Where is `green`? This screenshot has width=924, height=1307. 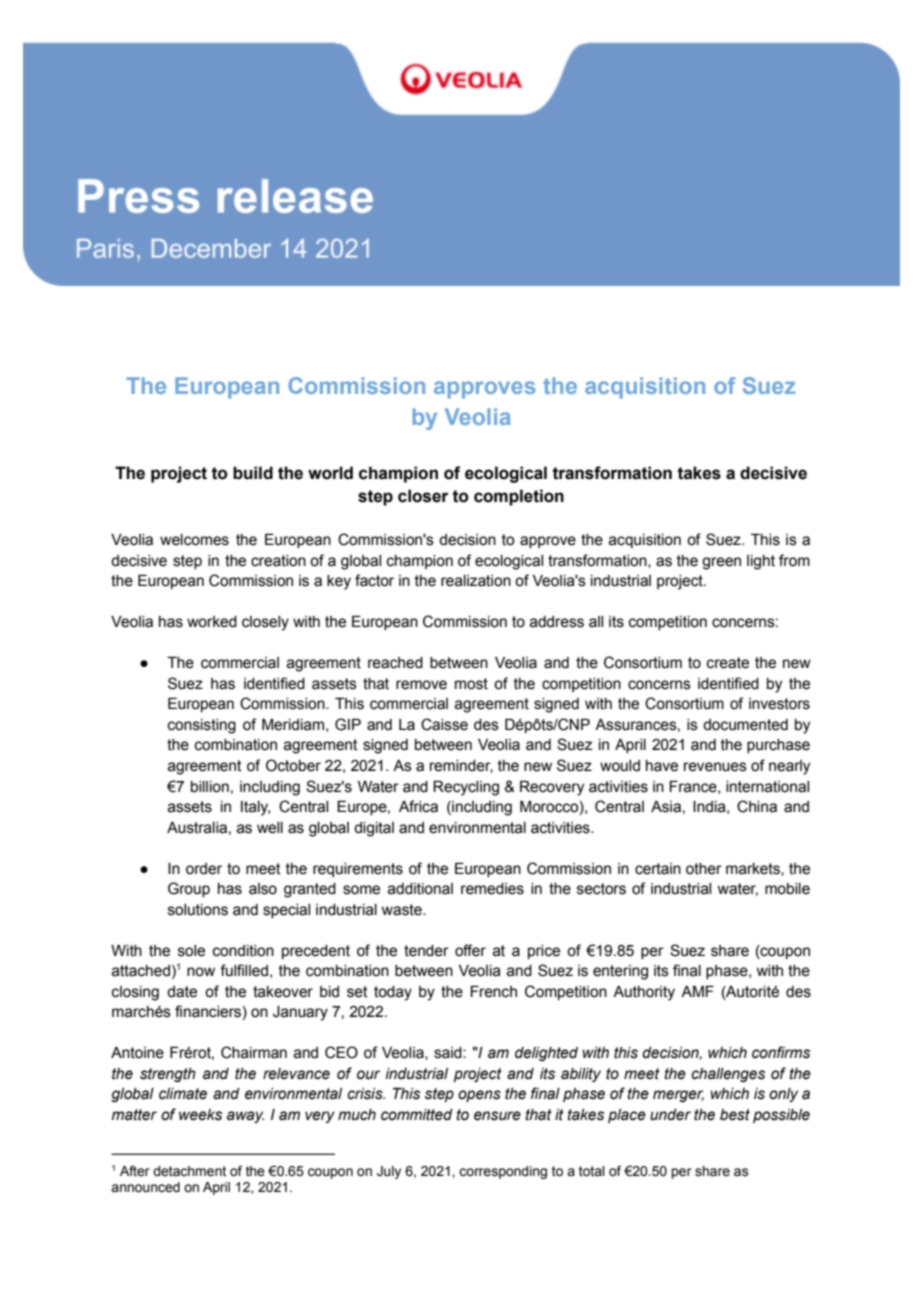 green is located at coordinates (721, 563).
